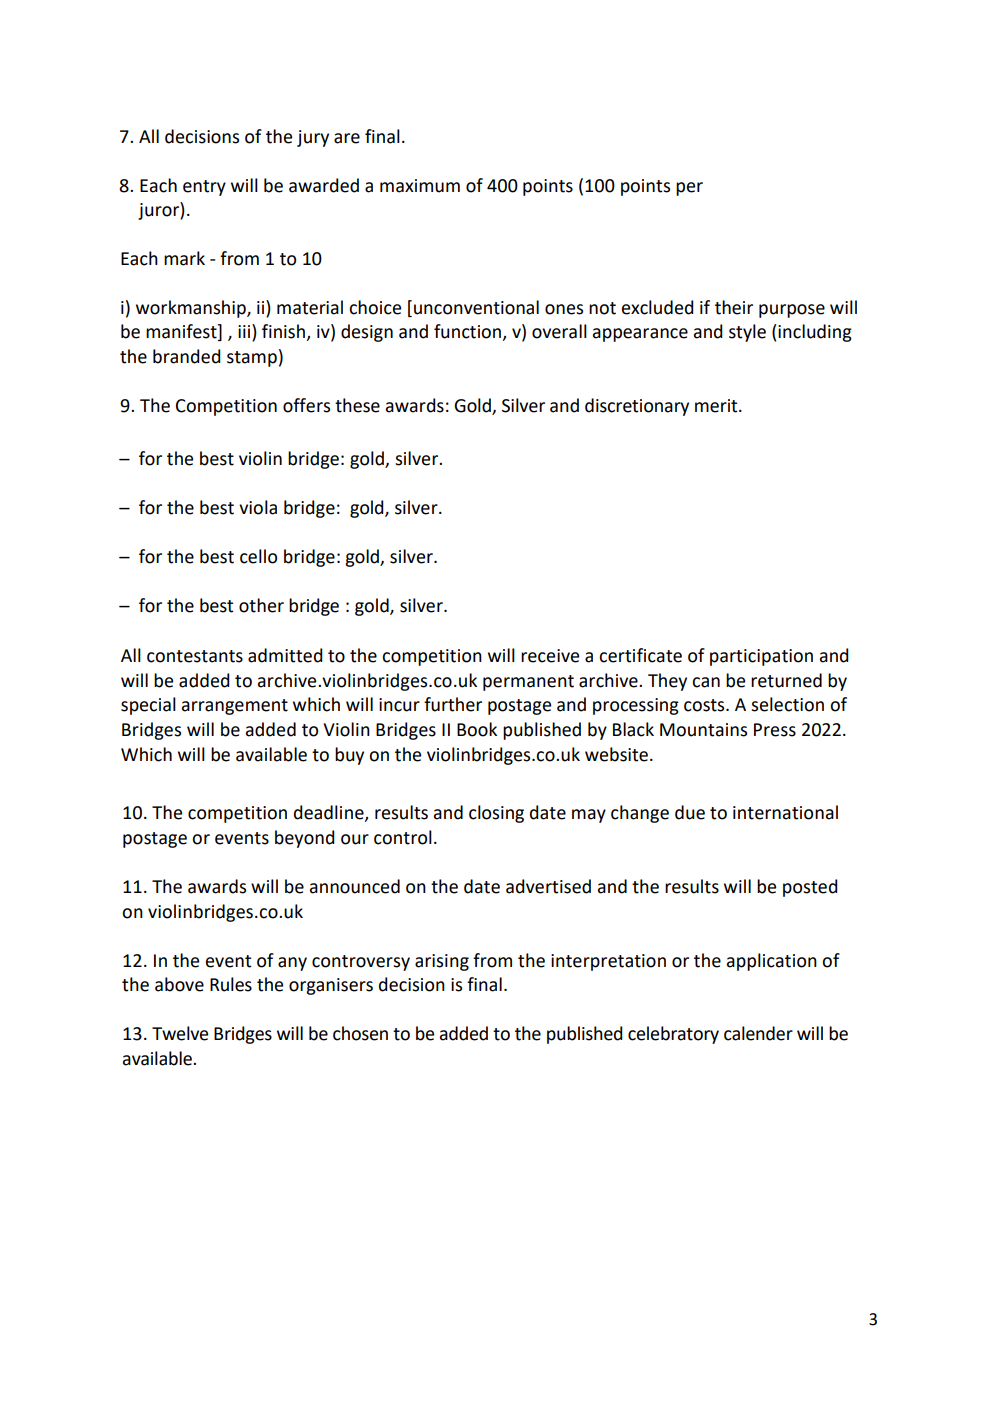  Describe the element at coordinates (258, 507) in the screenshot. I see `viola` at that location.
